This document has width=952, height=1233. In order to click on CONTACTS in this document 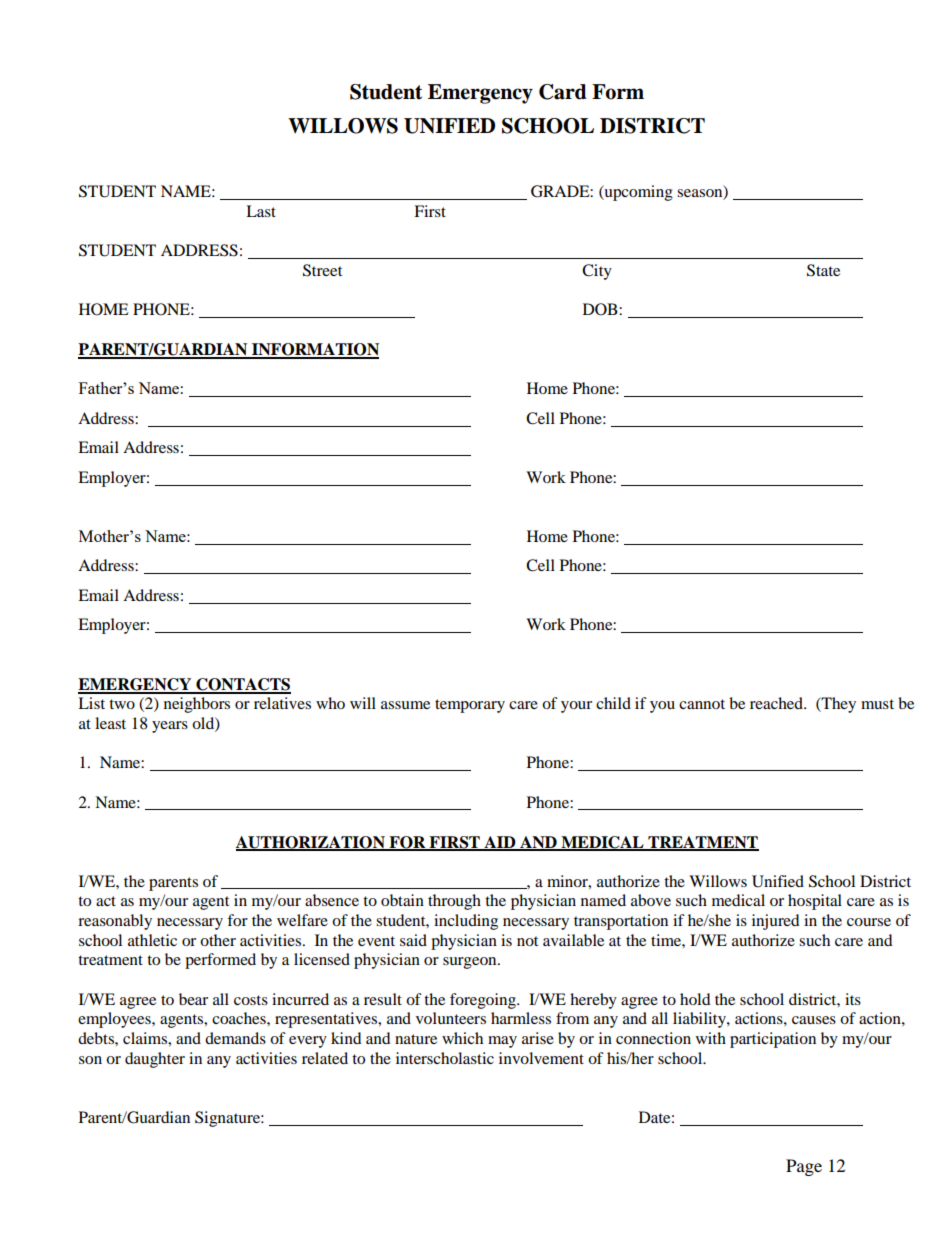, I will do `click(242, 685)`.
